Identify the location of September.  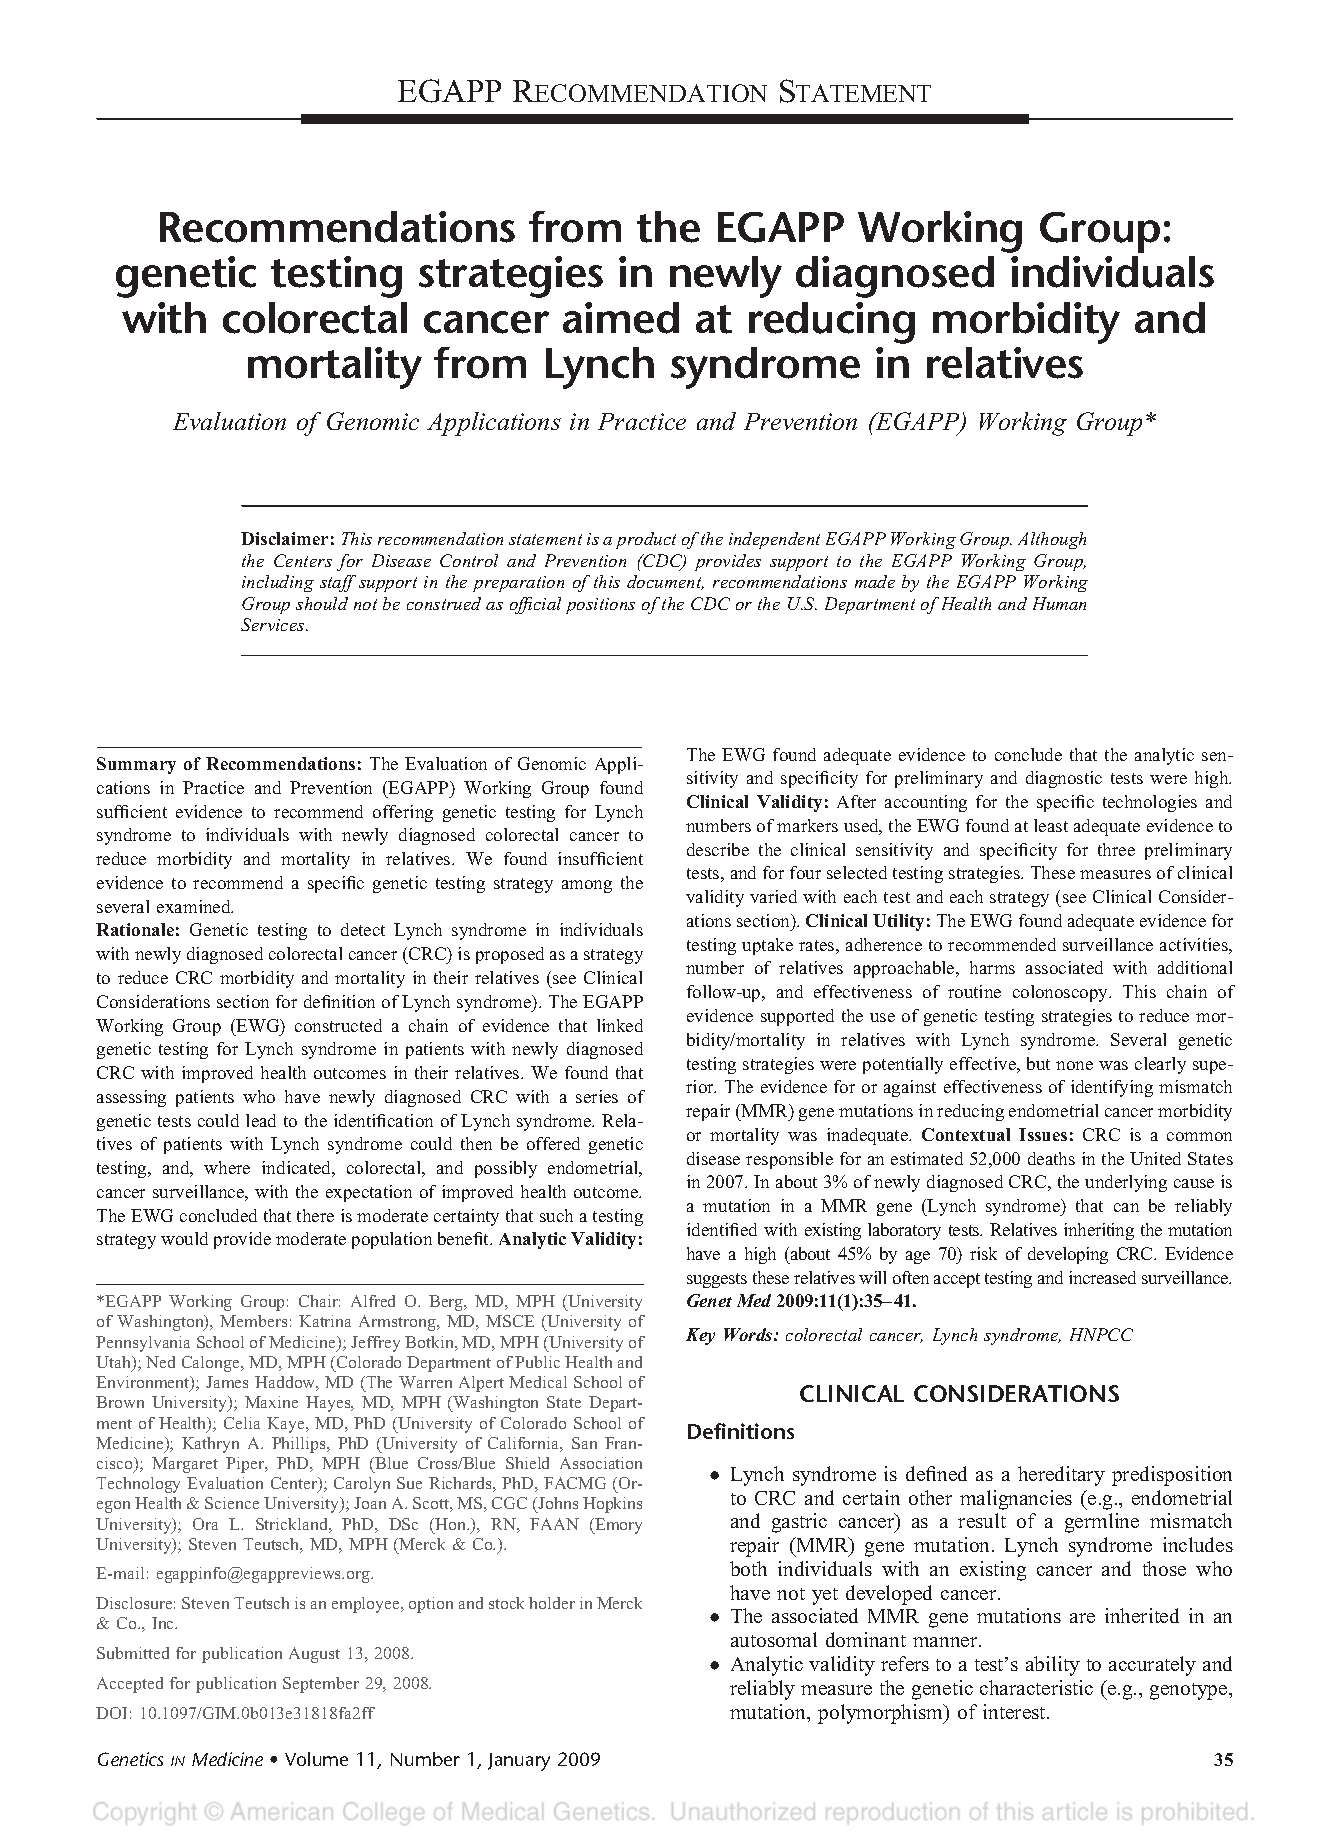
(321, 1685).
